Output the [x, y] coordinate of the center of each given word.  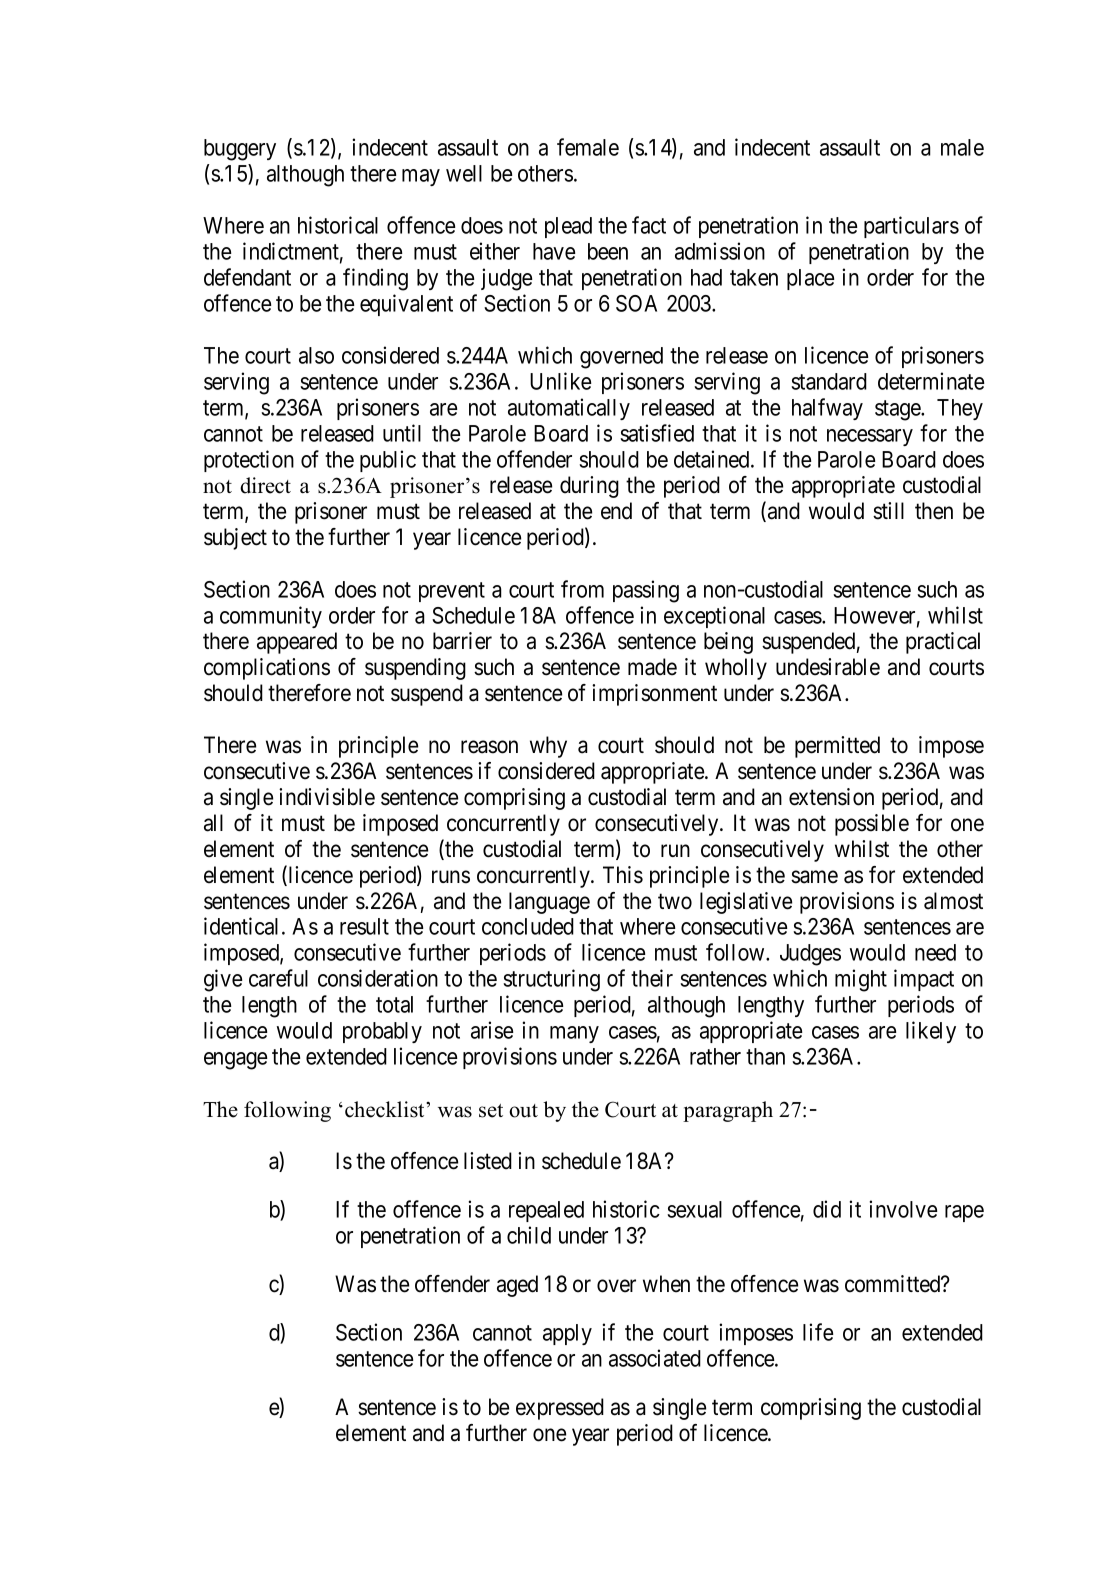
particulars [911, 227]
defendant [247, 277]
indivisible [327, 797]
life [818, 1332]
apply [567, 1334]
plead [568, 227]
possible [872, 825]
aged [517, 1286]
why [548, 747]
